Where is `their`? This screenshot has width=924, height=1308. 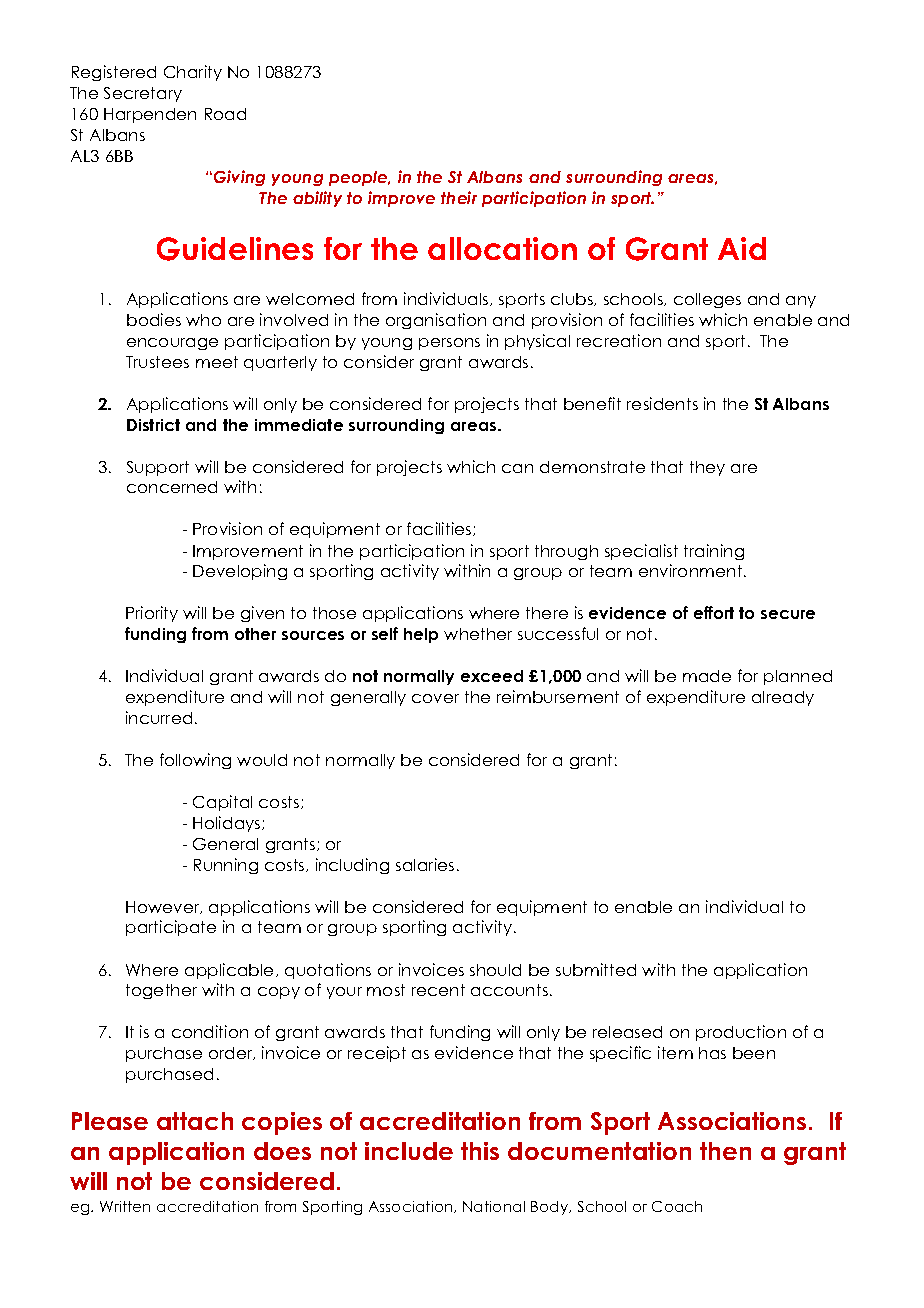 their is located at coordinates (459, 197).
